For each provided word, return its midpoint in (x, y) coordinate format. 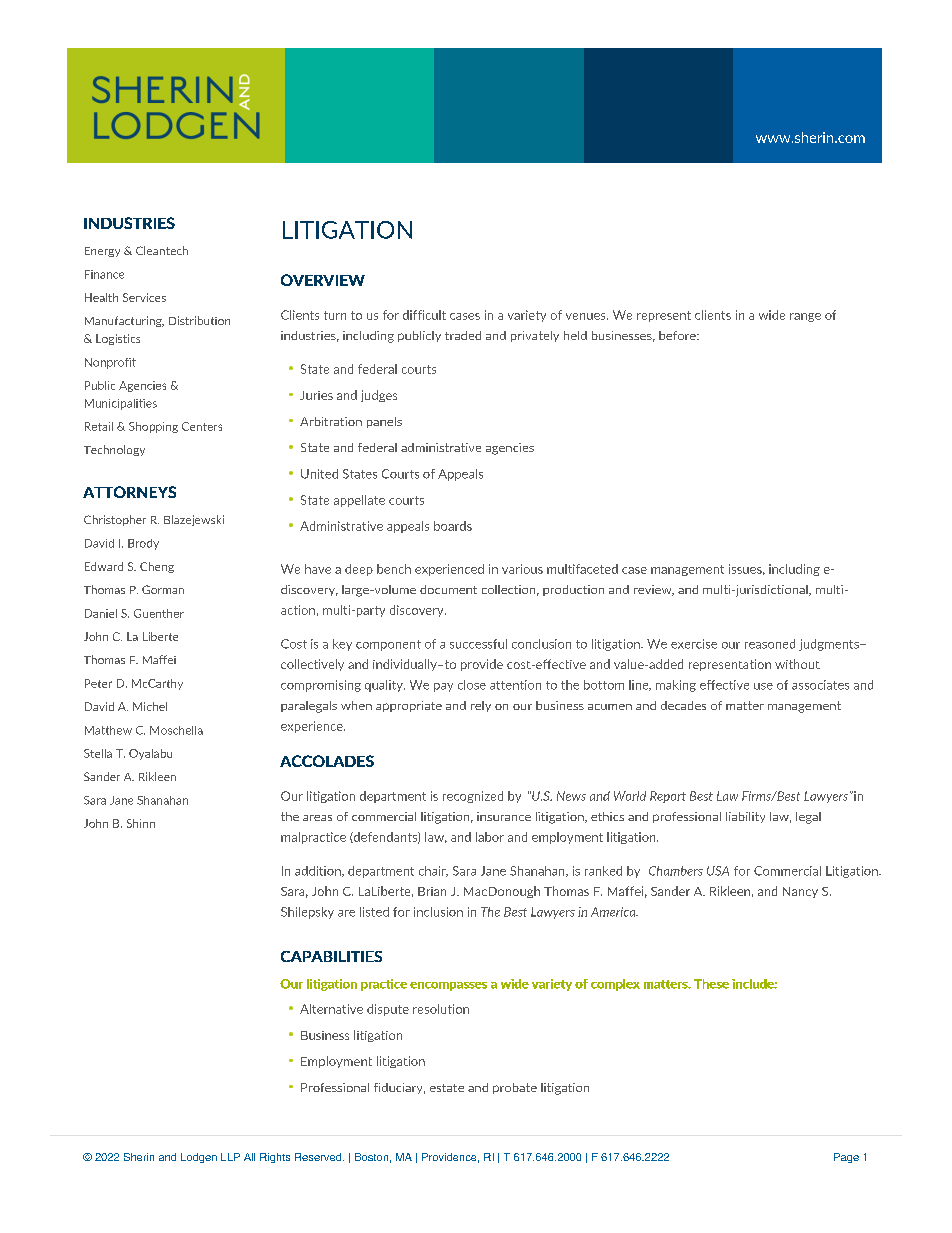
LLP (230, 1157)
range (805, 317)
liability (745, 817)
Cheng (157, 567)
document (448, 589)
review (654, 590)
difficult (424, 315)
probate (515, 1088)
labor (490, 837)
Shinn (141, 823)
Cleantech (162, 250)
